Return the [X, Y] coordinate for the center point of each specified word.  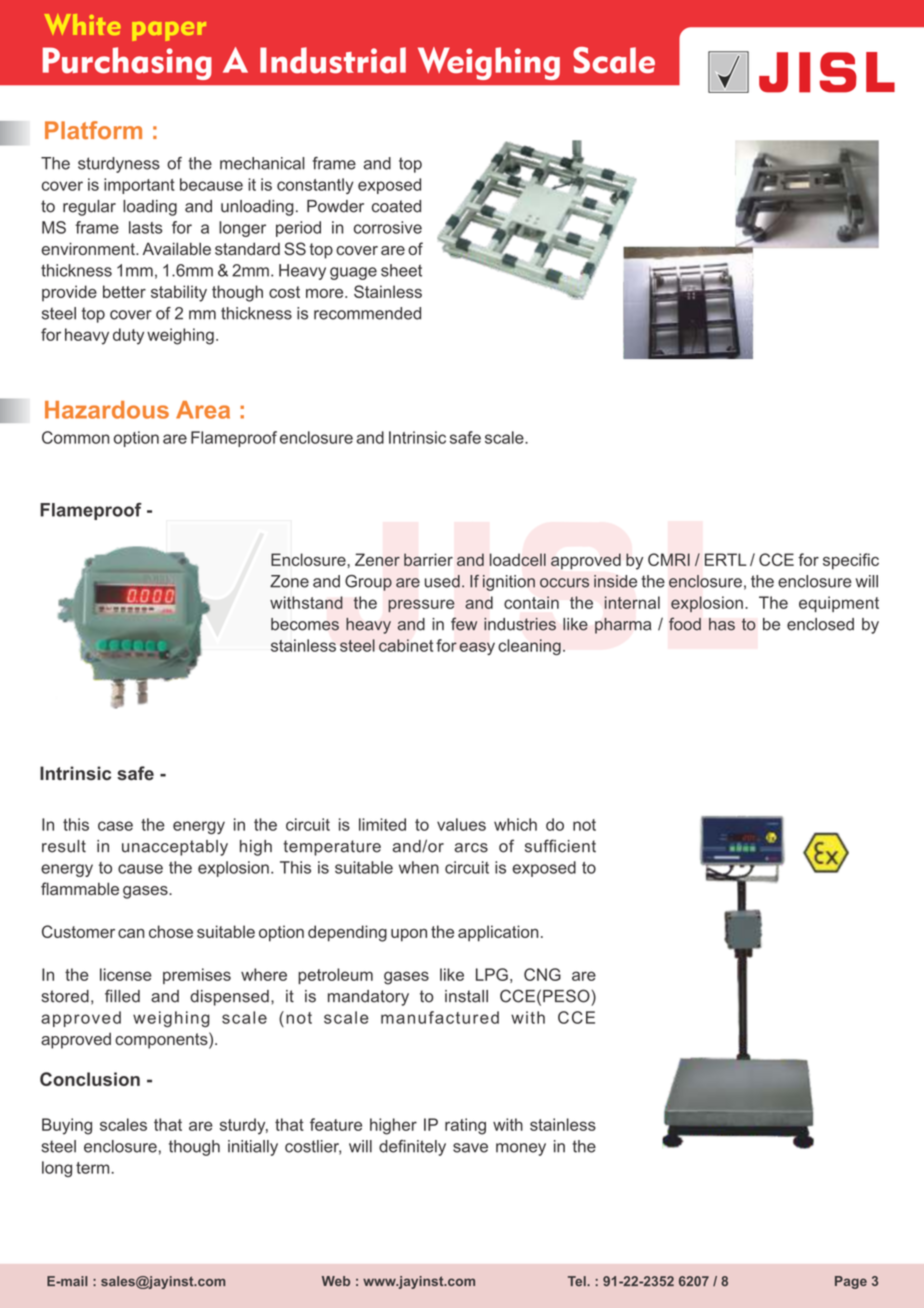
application [498, 933]
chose [171, 931]
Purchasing [127, 63]
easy [477, 648]
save [470, 1148]
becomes [305, 624]
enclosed [820, 624]
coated [396, 206]
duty [128, 336]
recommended [367, 313]
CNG [542, 974]
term [92, 1168]
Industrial [333, 60]
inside [615, 581]
